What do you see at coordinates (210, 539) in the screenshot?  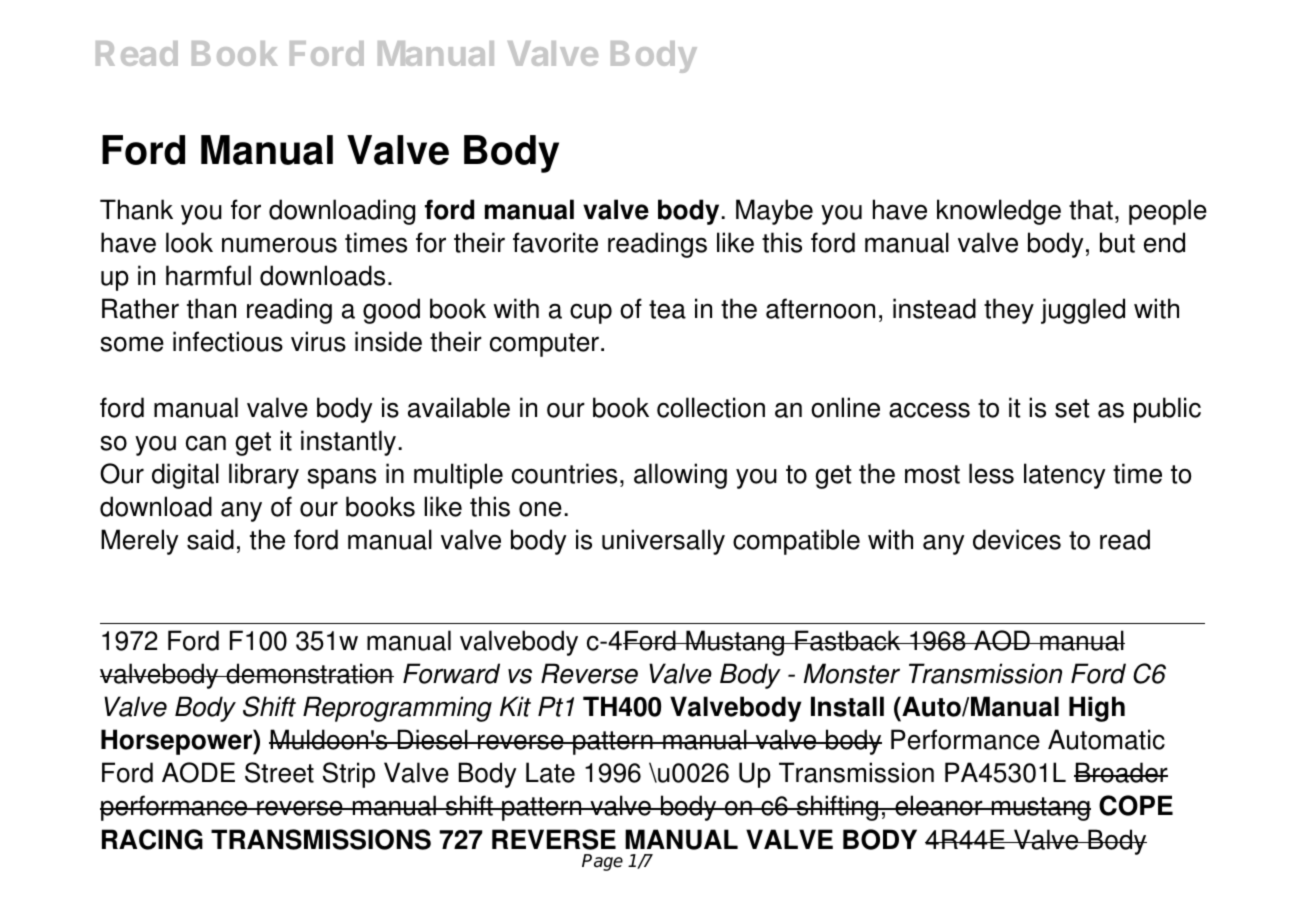 I see `said` at bounding box center [210, 539].
